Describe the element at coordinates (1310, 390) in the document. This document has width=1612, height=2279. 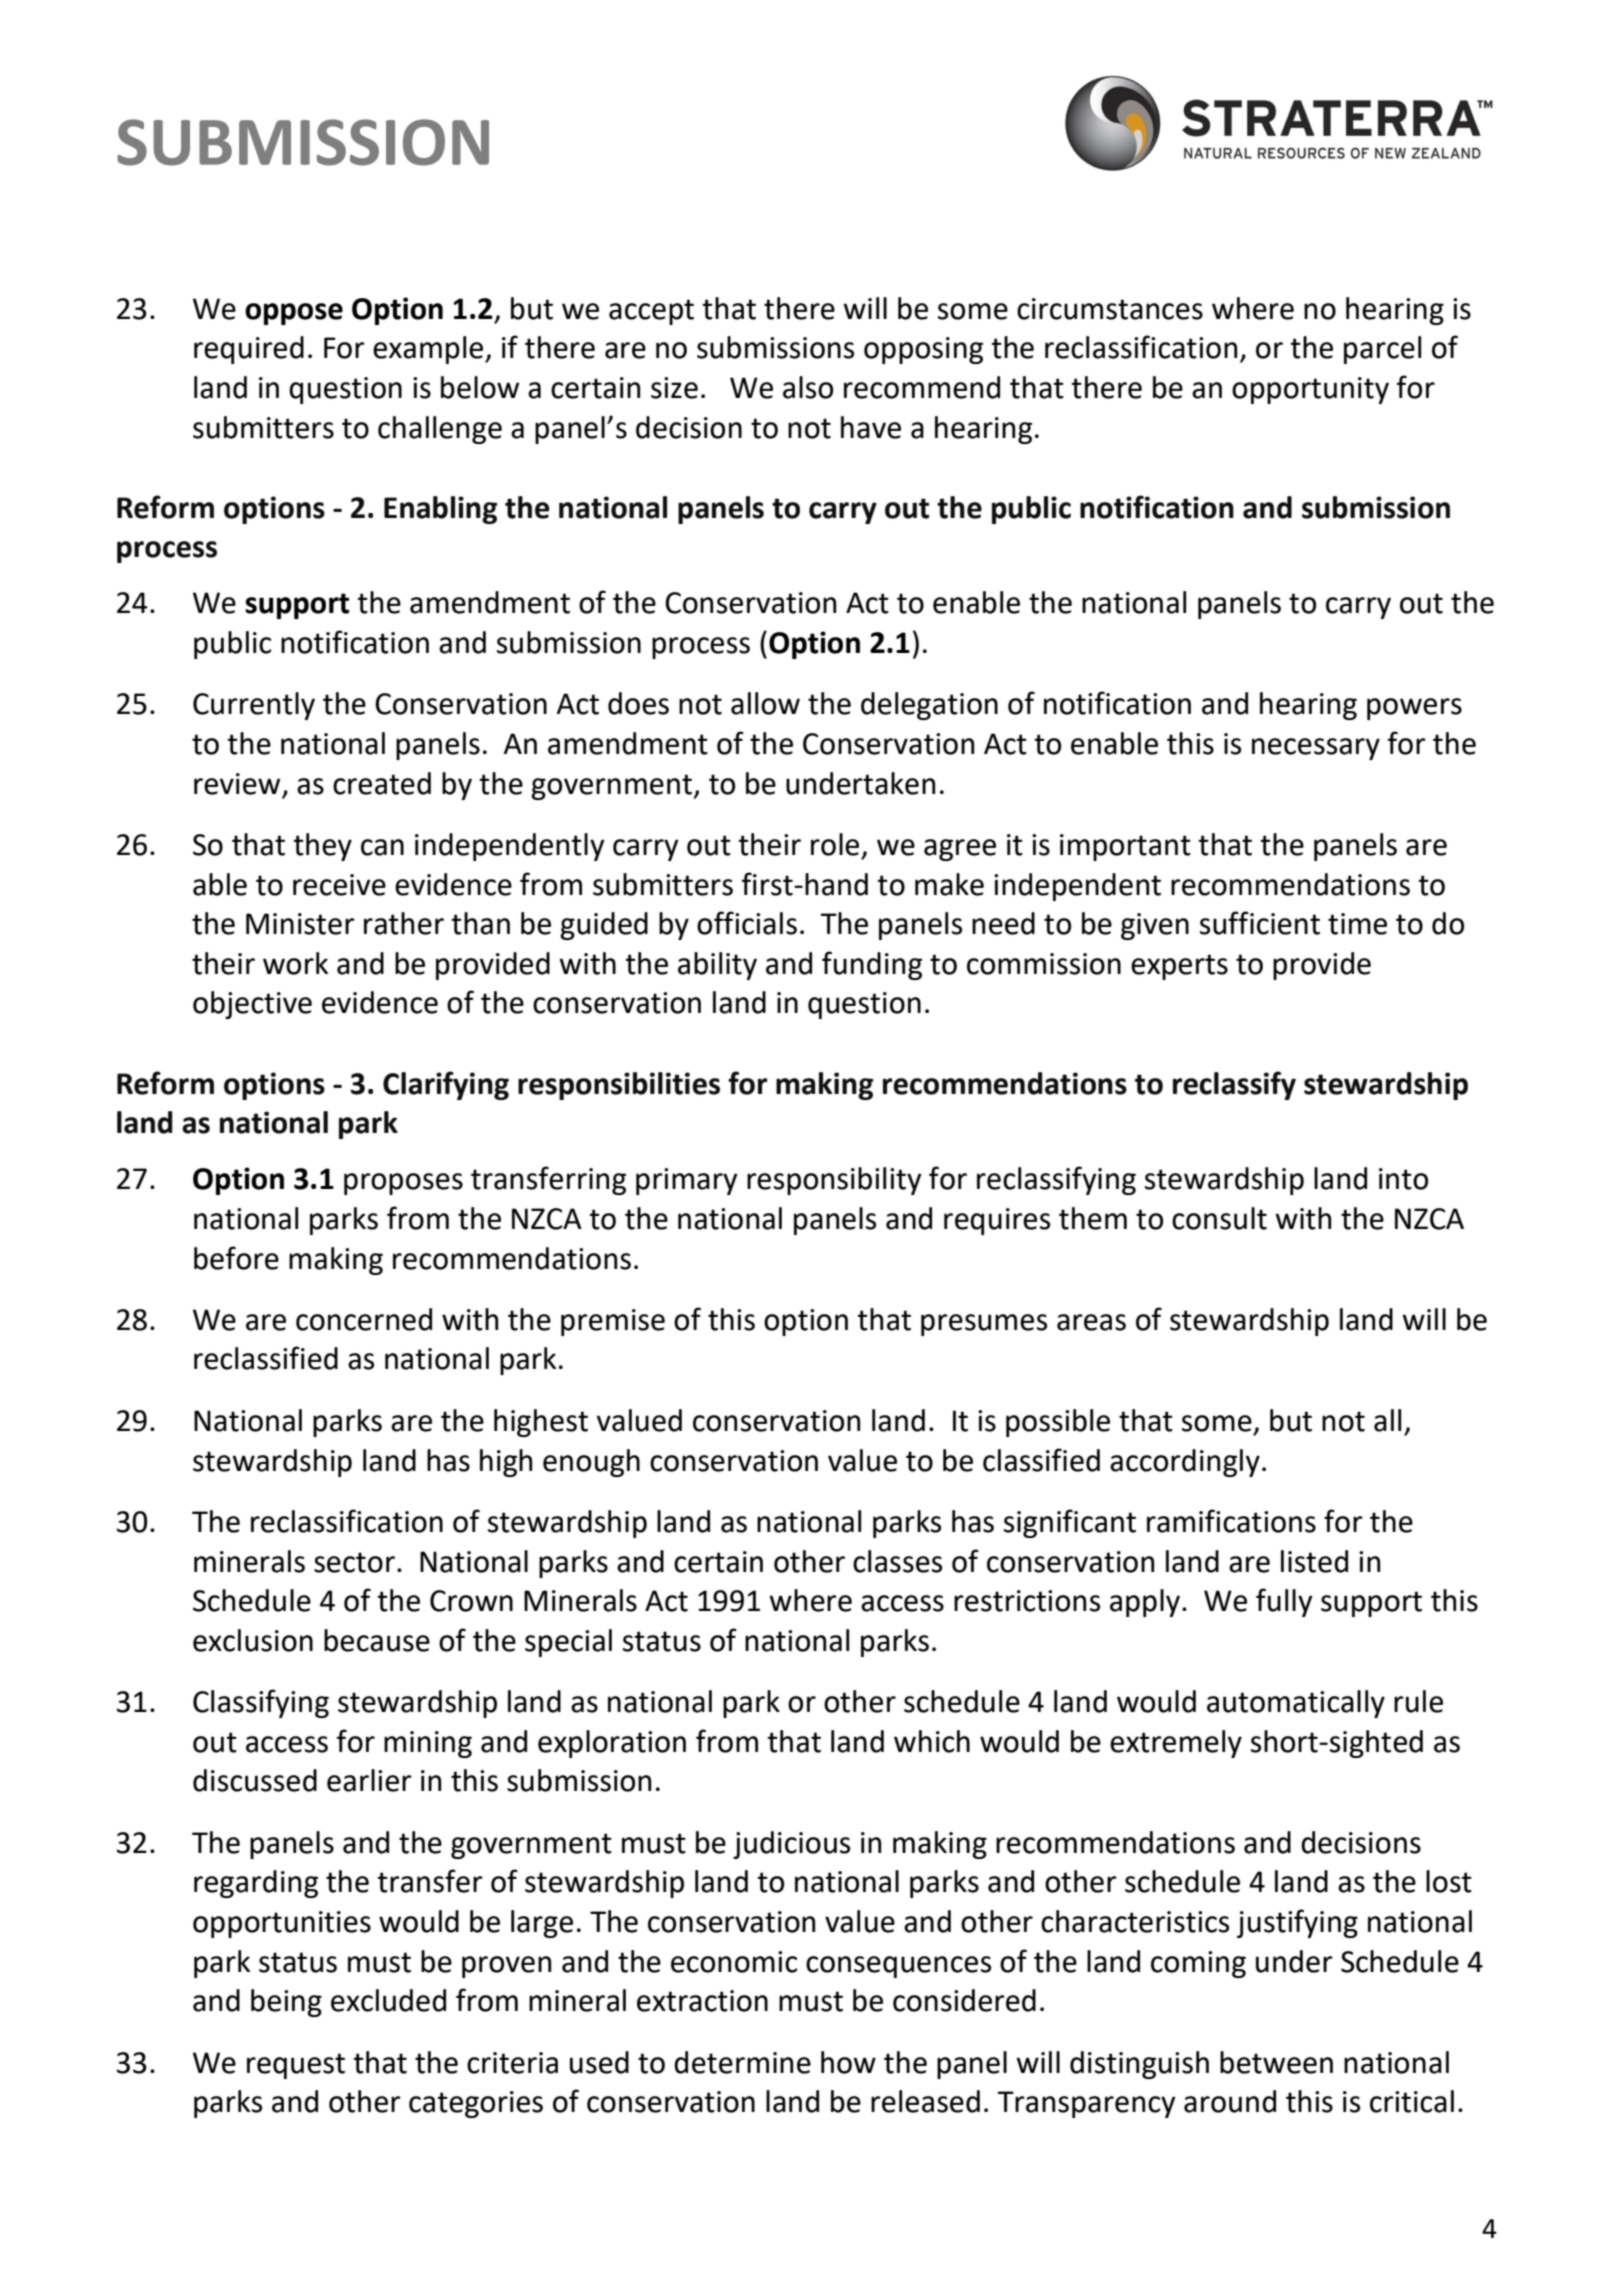
I see `opportunity` at that location.
